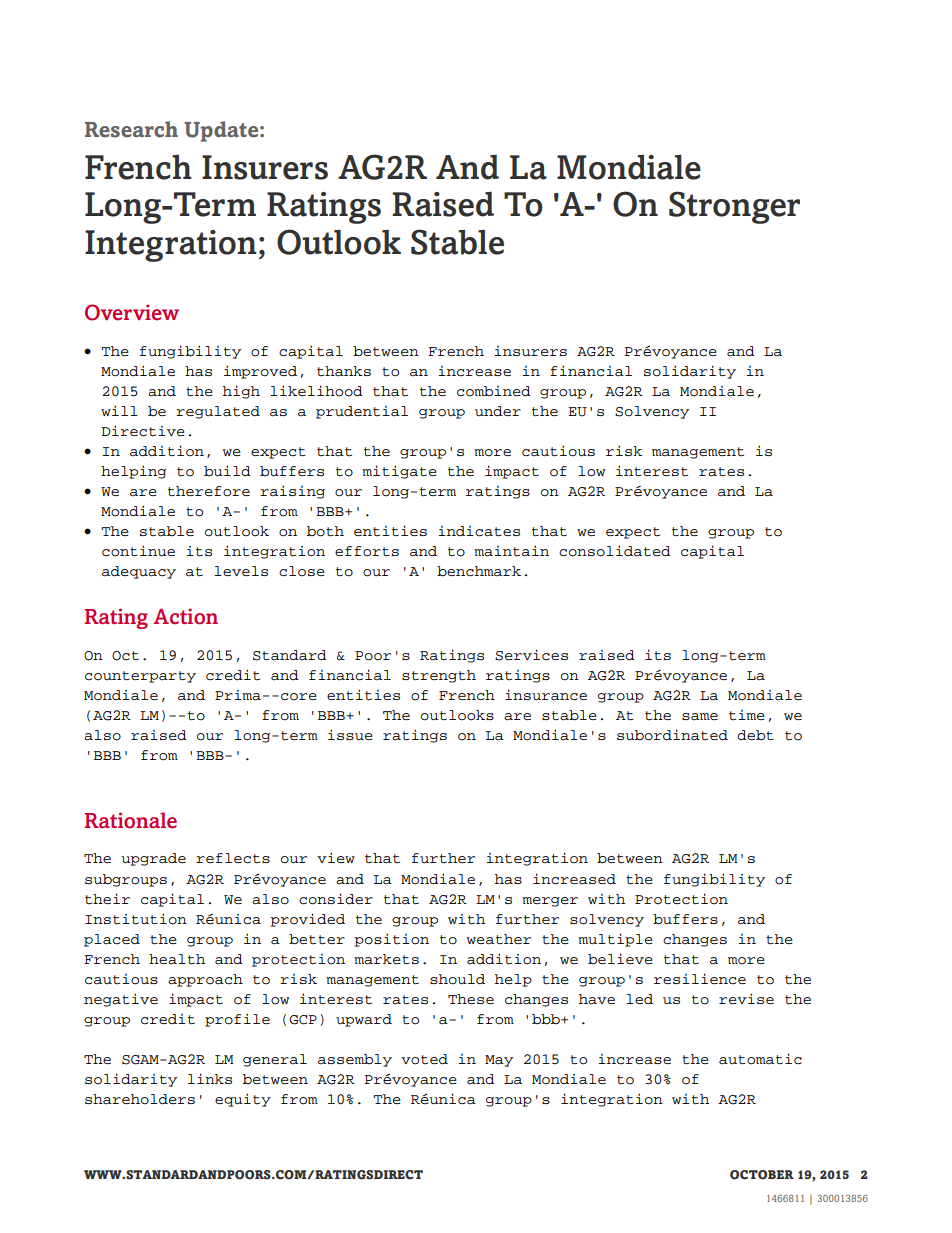 This page has width=952, height=1233. I want to click on Action, so click(186, 616).
